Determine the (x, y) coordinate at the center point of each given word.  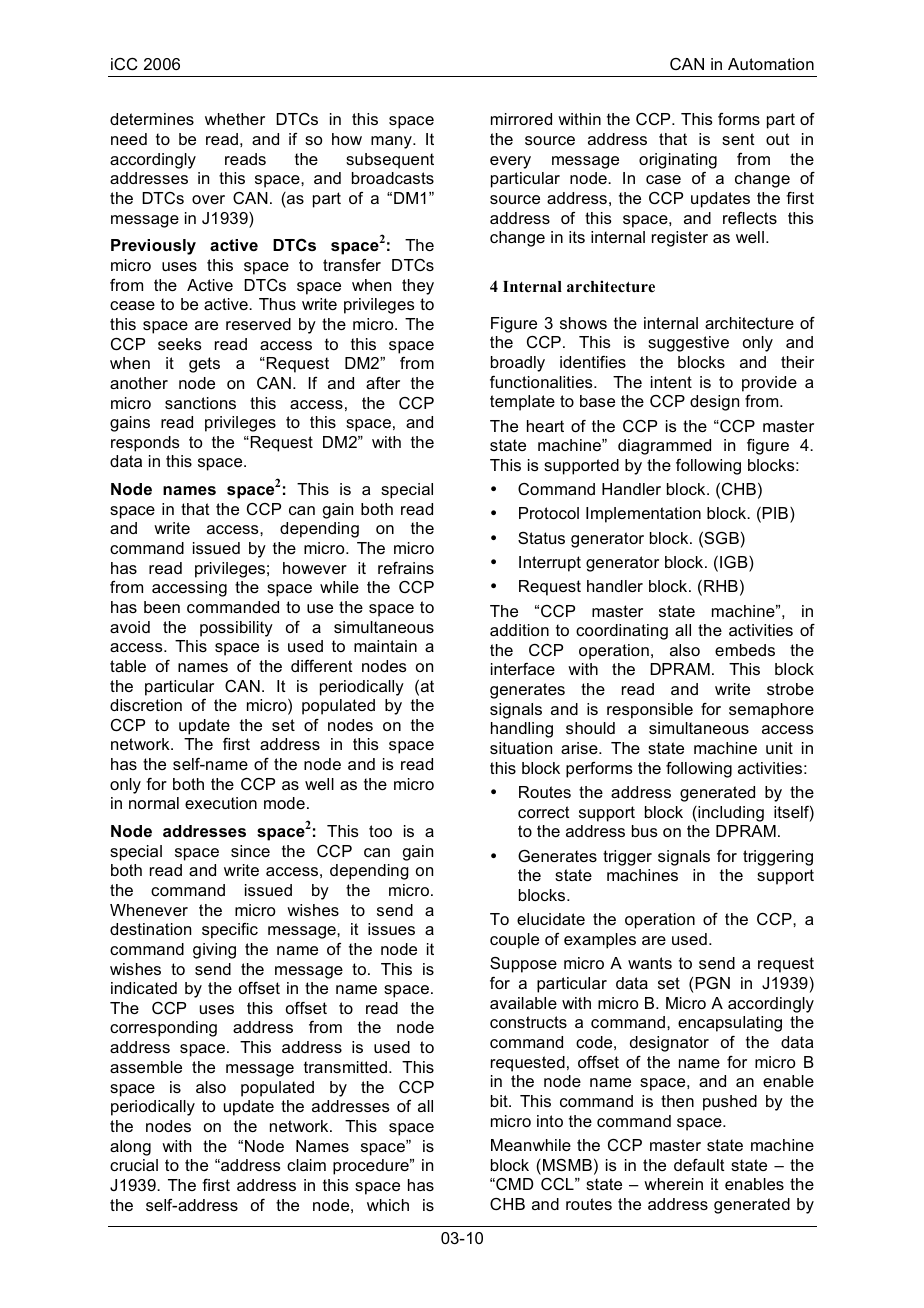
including (730, 814)
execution (221, 803)
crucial (134, 1165)
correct (544, 812)
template (522, 403)
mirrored (521, 119)
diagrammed (664, 447)
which (388, 1205)
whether (235, 119)
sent (738, 139)
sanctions (200, 403)
